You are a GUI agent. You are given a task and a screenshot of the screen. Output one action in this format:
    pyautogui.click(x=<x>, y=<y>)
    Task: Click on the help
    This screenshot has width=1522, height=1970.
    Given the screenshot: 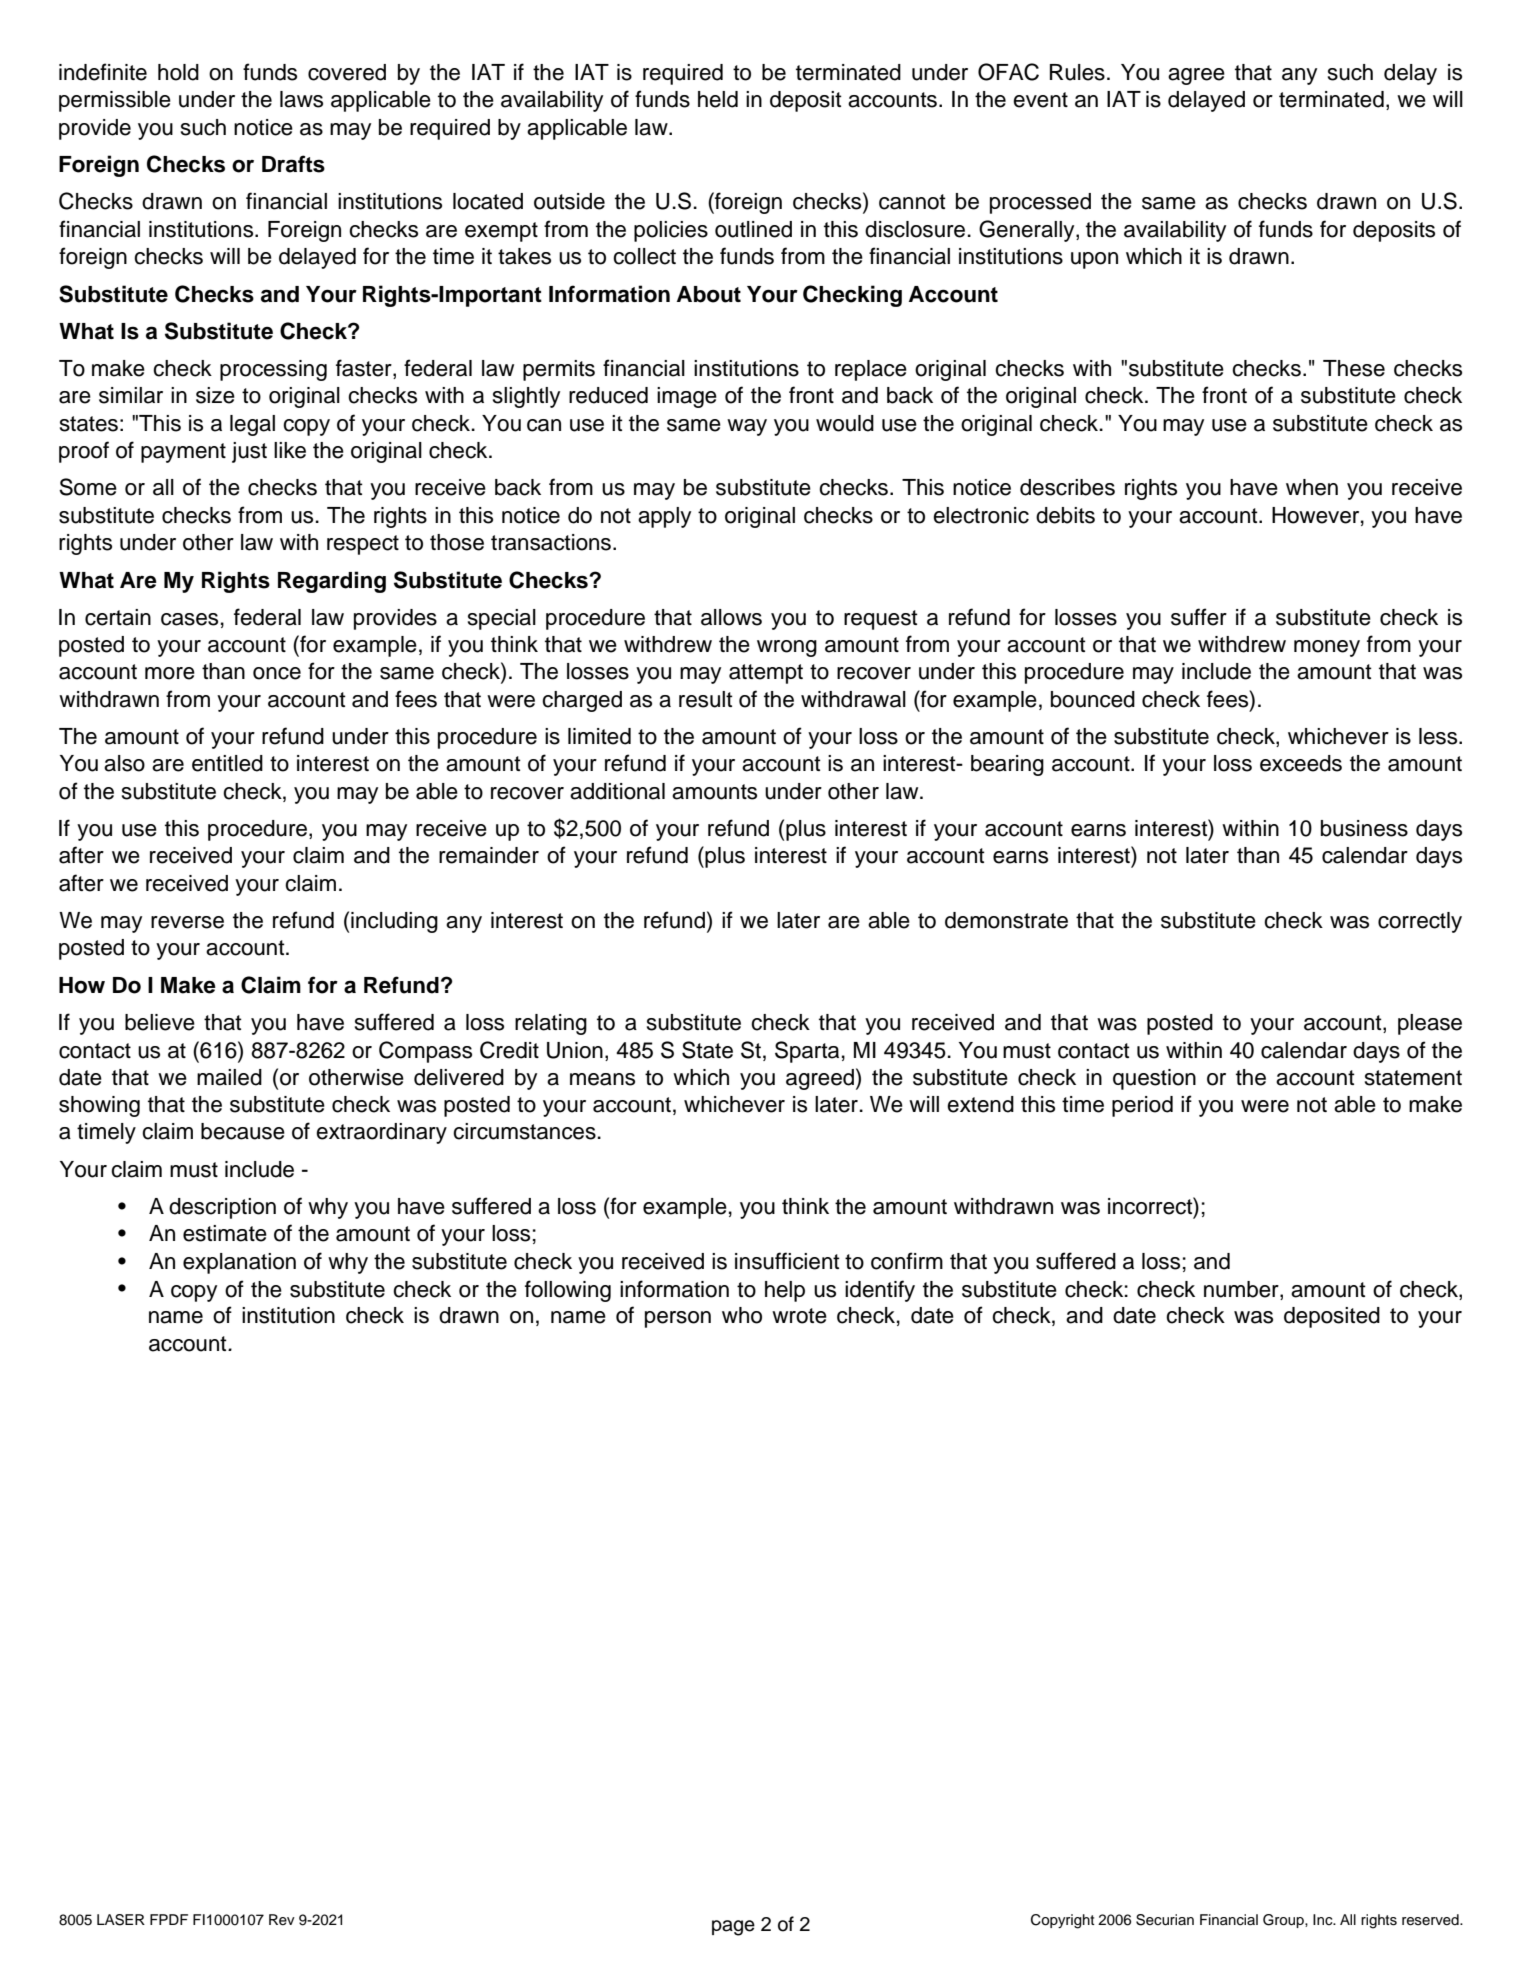 What is the action you would take?
    pyautogui.click(x=785, y=1291)
